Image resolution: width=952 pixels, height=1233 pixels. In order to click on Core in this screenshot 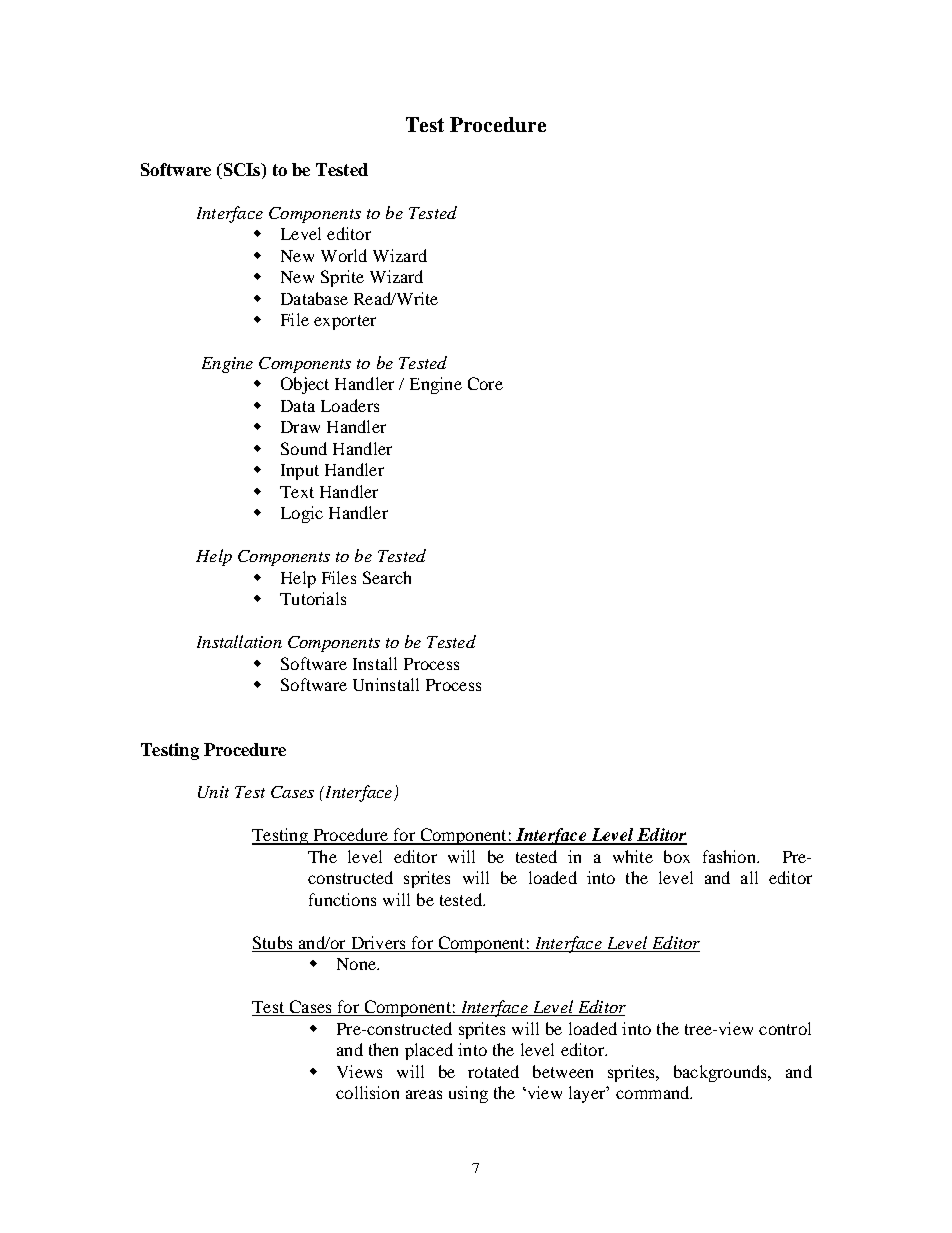, I will do `click(485, 383)`.
